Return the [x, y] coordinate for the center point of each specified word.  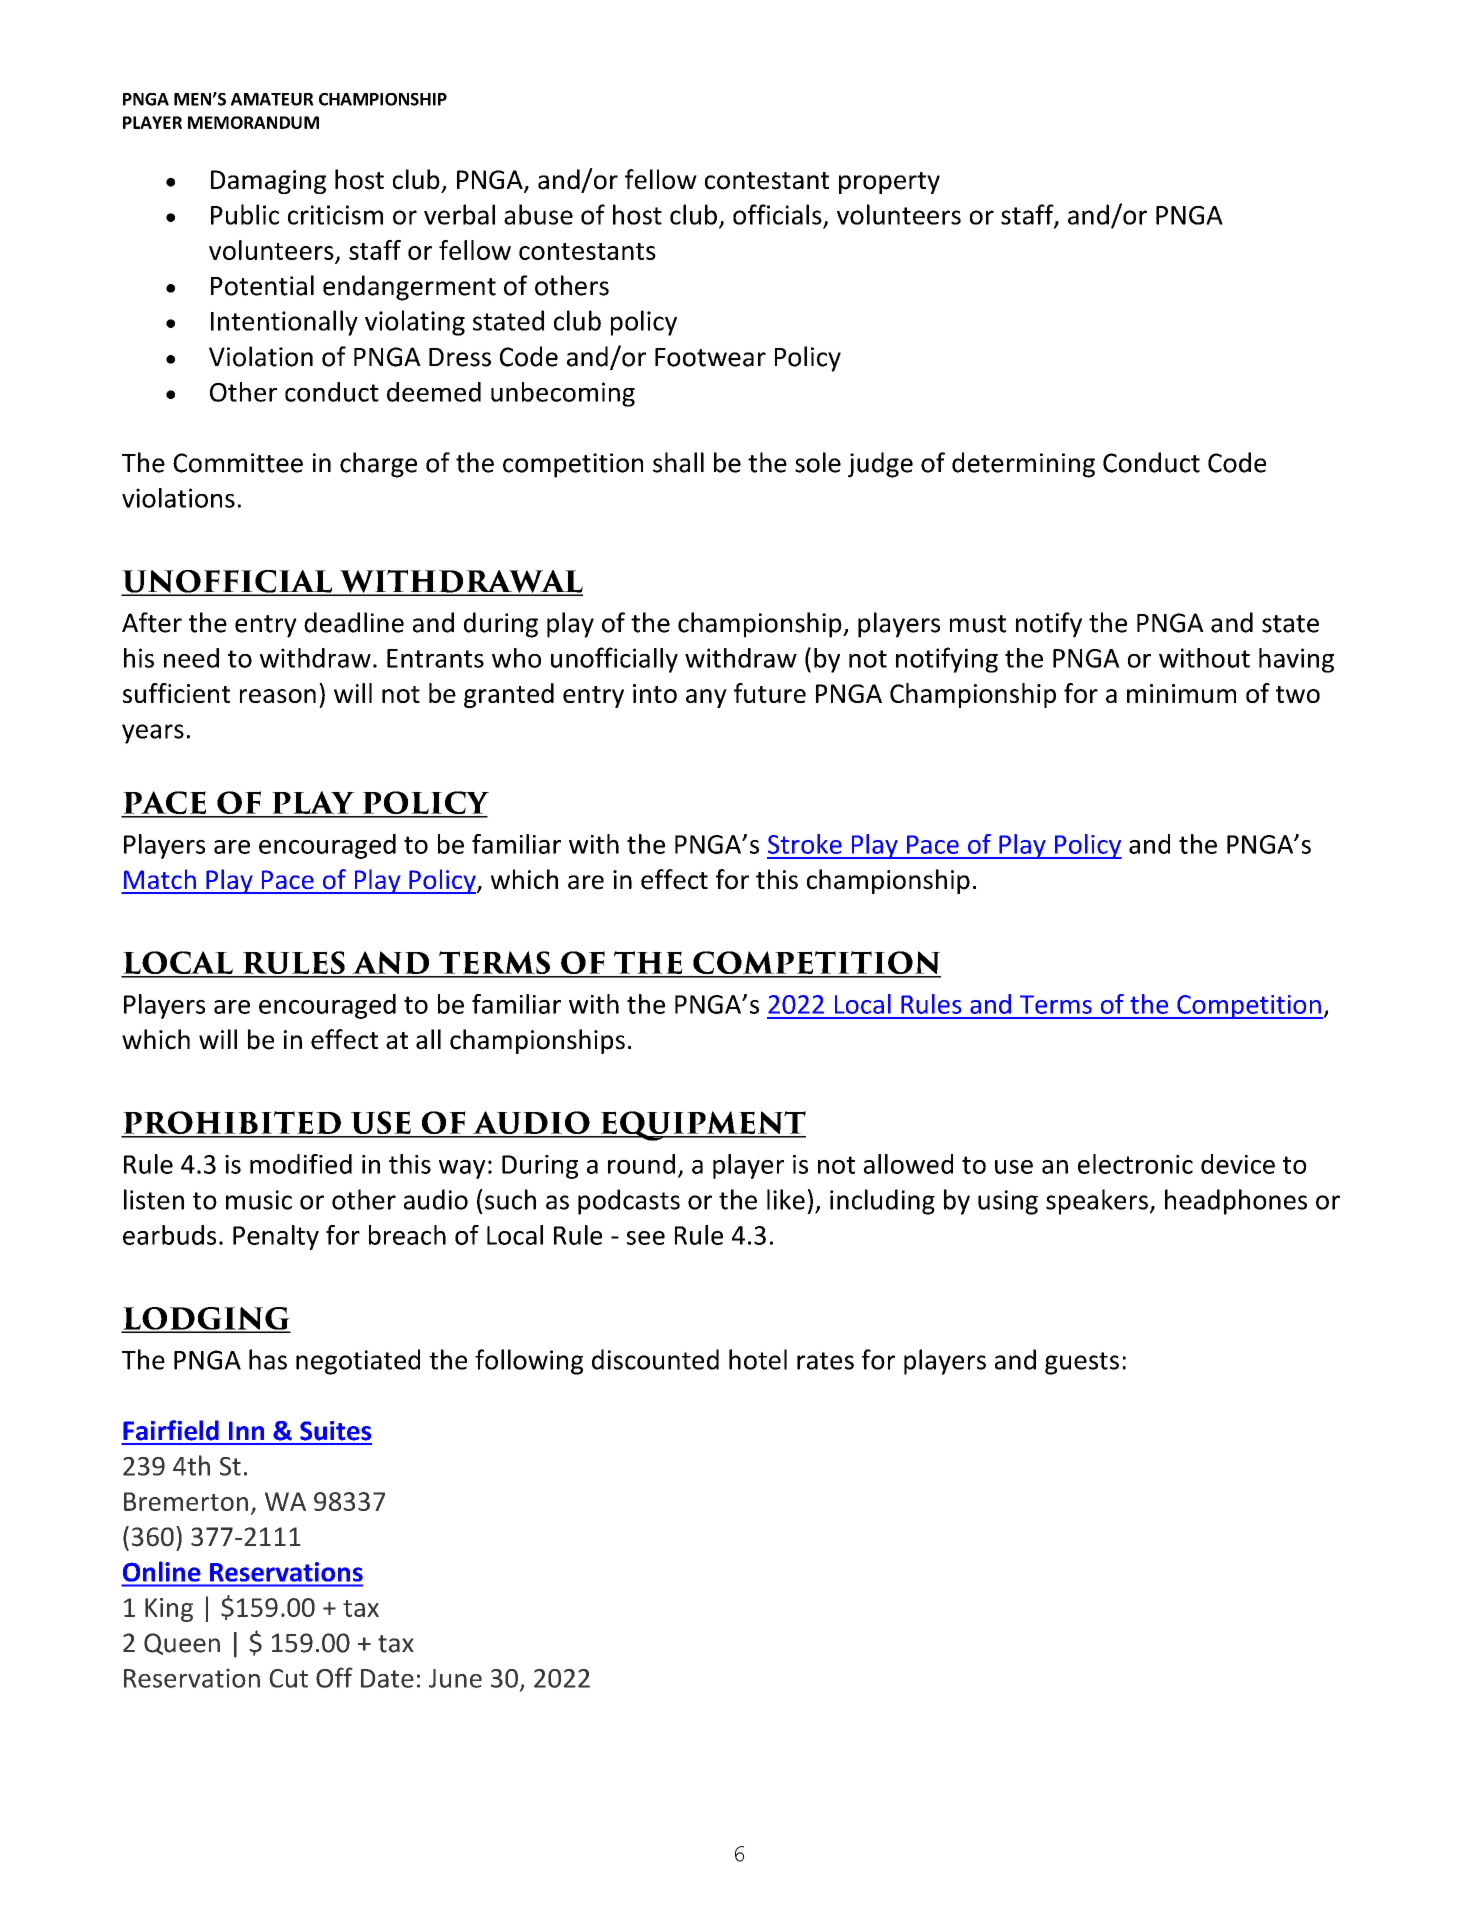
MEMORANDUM [253, 122]
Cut [288, 1678]
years [153, 734]
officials [777, 214]
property [889, 183]
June [455, 1678]
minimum [1181, 693]
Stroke [805, 844]
